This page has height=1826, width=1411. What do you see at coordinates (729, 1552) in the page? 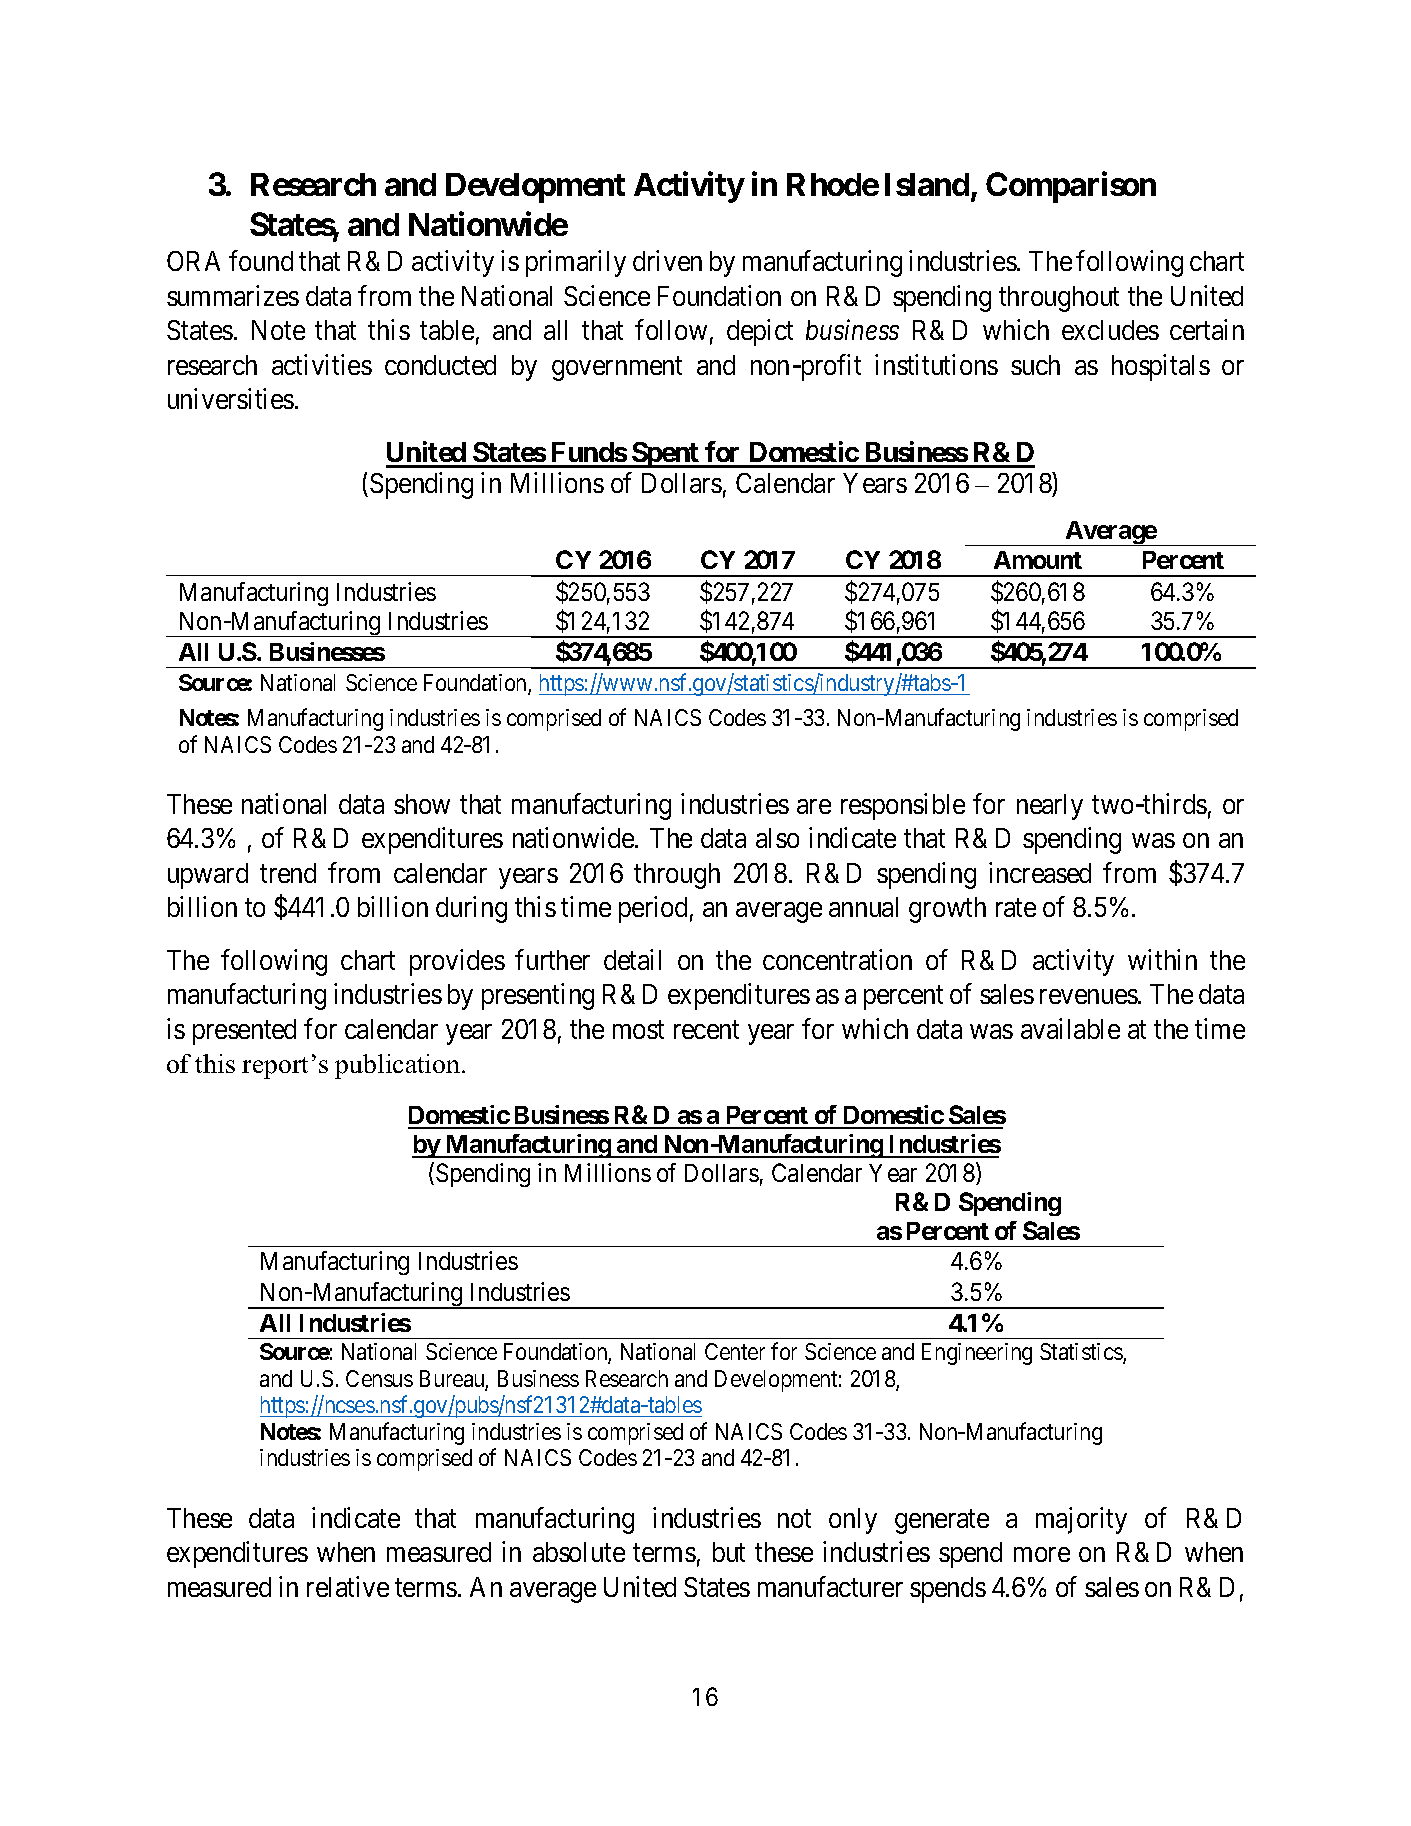
I see `but` at bounding box center [729, 1552].
